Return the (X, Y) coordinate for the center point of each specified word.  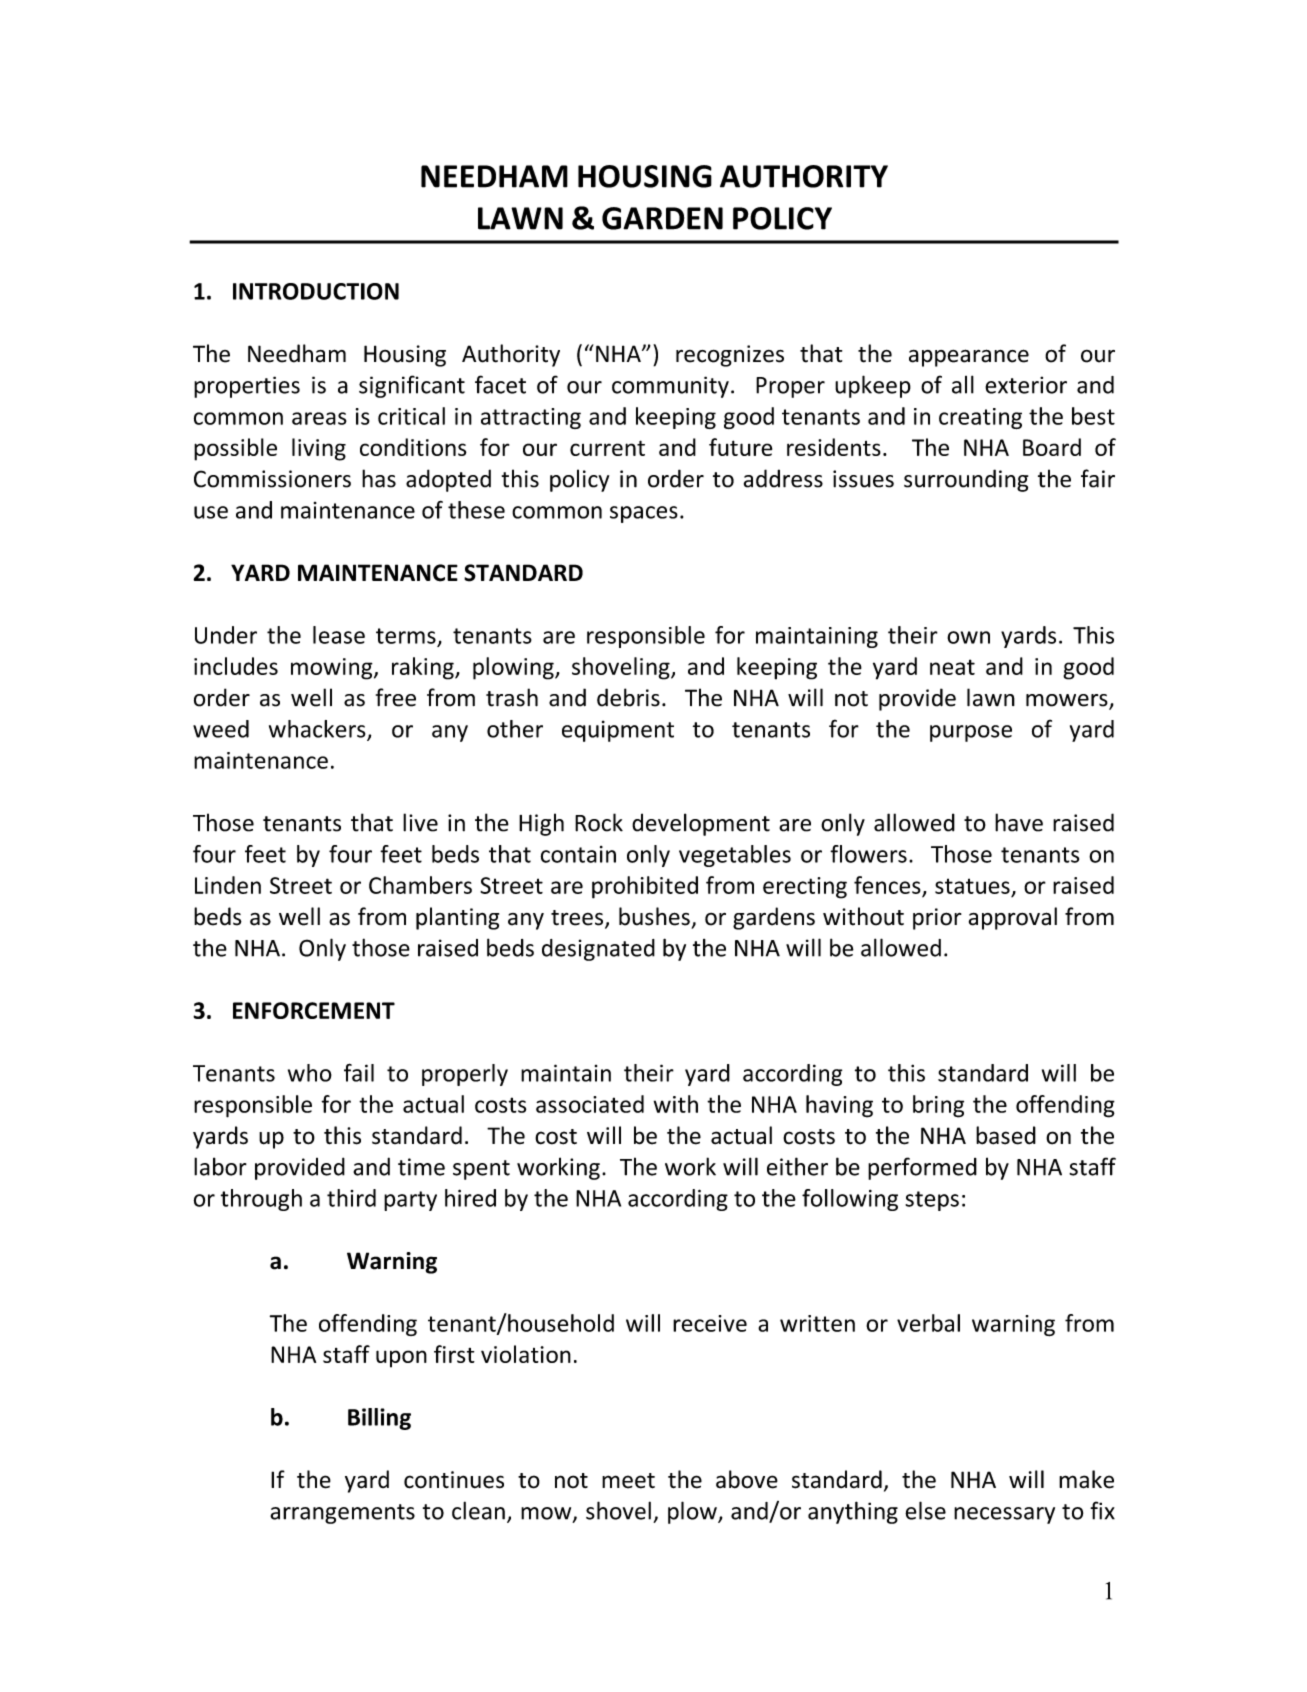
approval (1013, 918)
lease (339, 635)
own (968, 637)
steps (932, 1201)
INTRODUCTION (316, 291)
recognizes (730, 356)
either (797, 1166)
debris (628, 697)
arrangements (342, 1514)
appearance (969, 358)
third (351, 1198)
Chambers (420, 885)
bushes (654, 916)
